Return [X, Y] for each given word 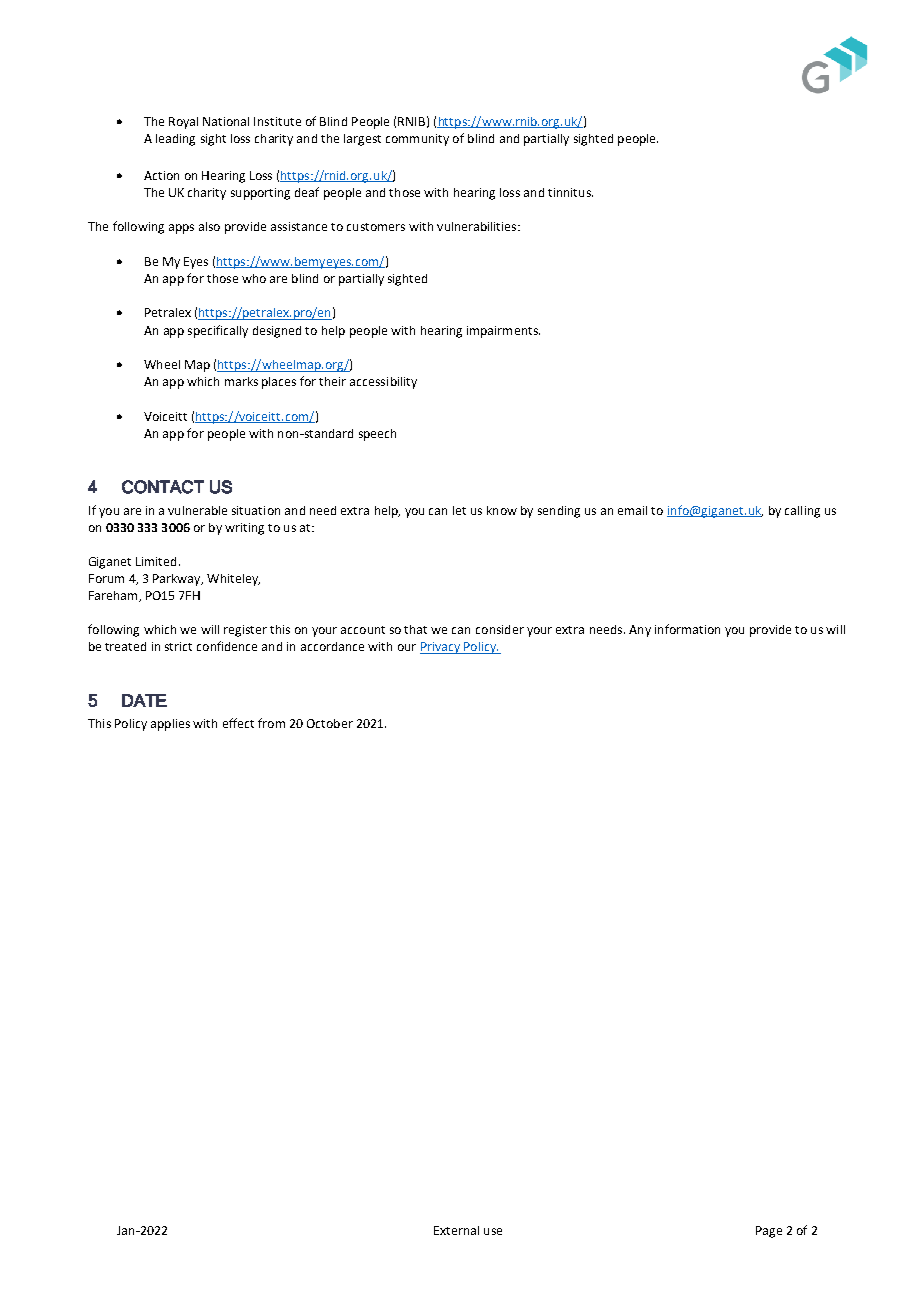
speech [377, 435]
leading [175, 140]
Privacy [441, 648]
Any [640, 631]
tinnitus [570, 192]
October [330, 723]
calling [802, 512]
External [456, 1230]
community [417, 140]
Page [769, 1232]
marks [241, 381]
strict [178, 646]
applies [170, 725]
